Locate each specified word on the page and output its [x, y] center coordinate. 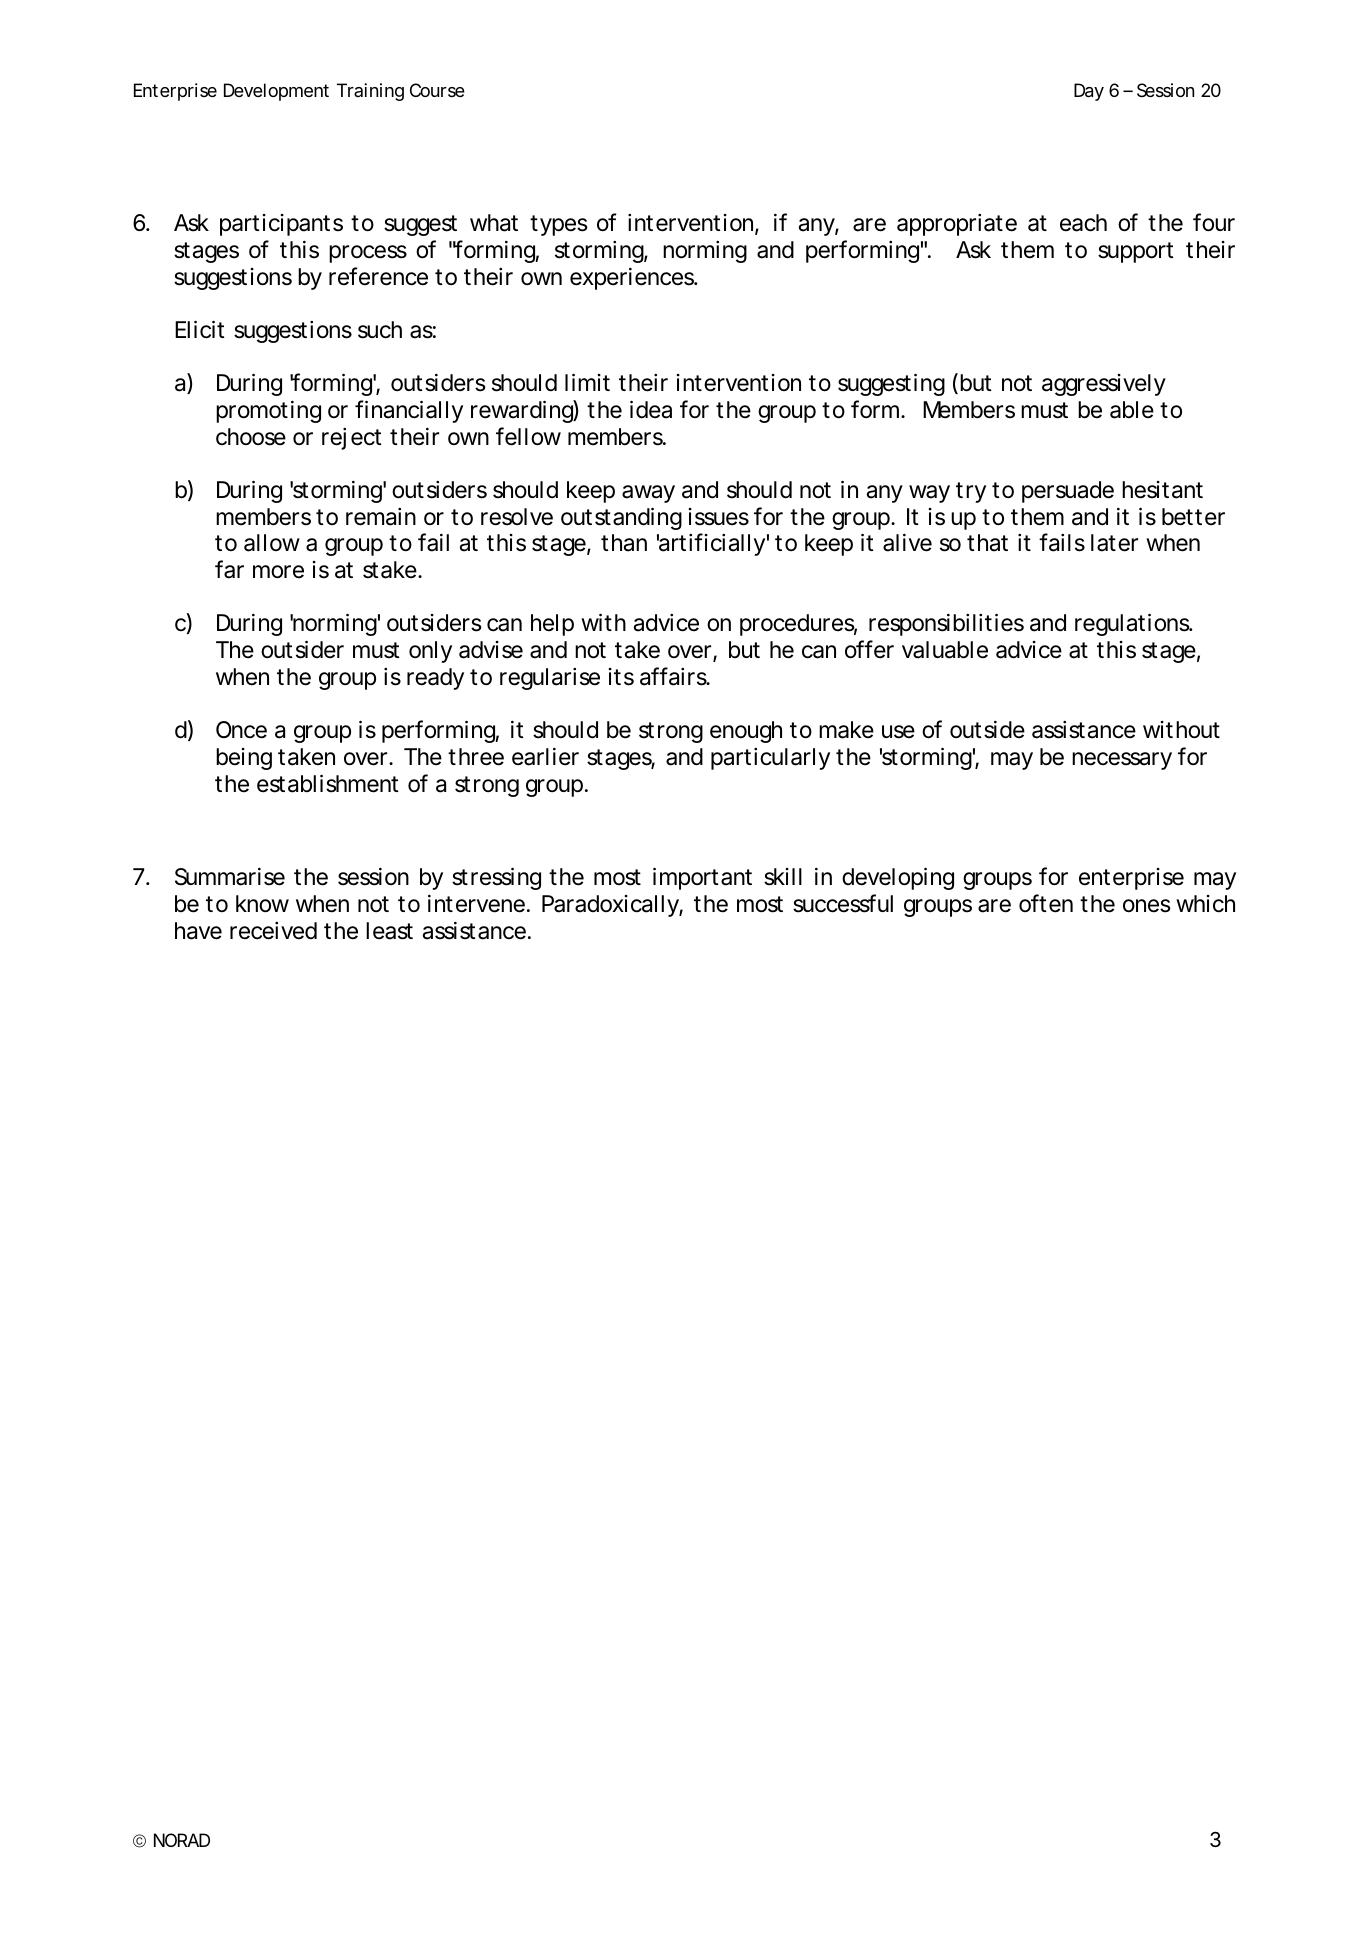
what [494, 223]
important [702, 878]
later [1114, 543]
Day [1089, 92]
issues [719, 517]
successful [843, 903]
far [229, 569]
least [389, 931]
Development [276, 92]
